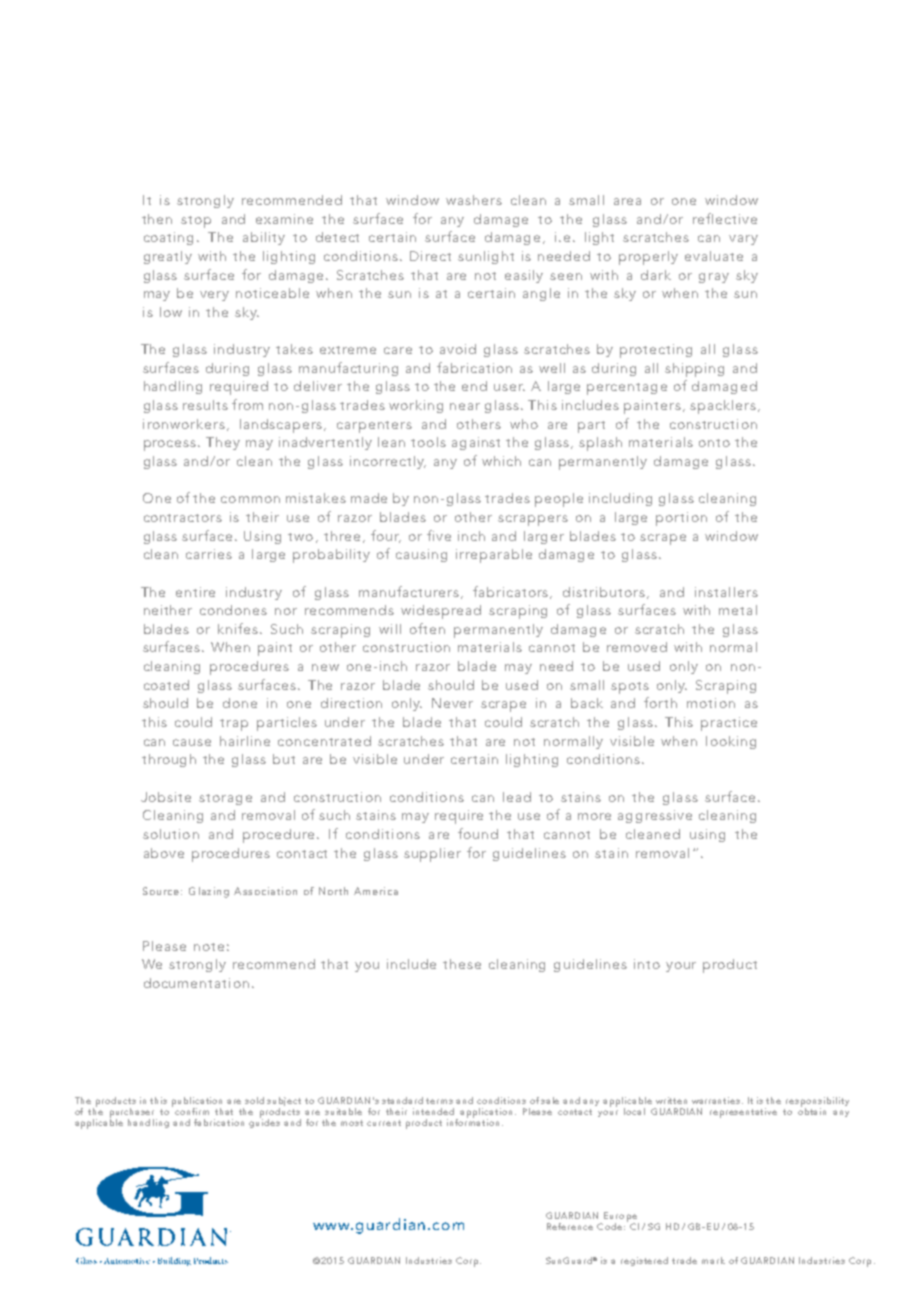  I want to click on into, so click(647, 964).
